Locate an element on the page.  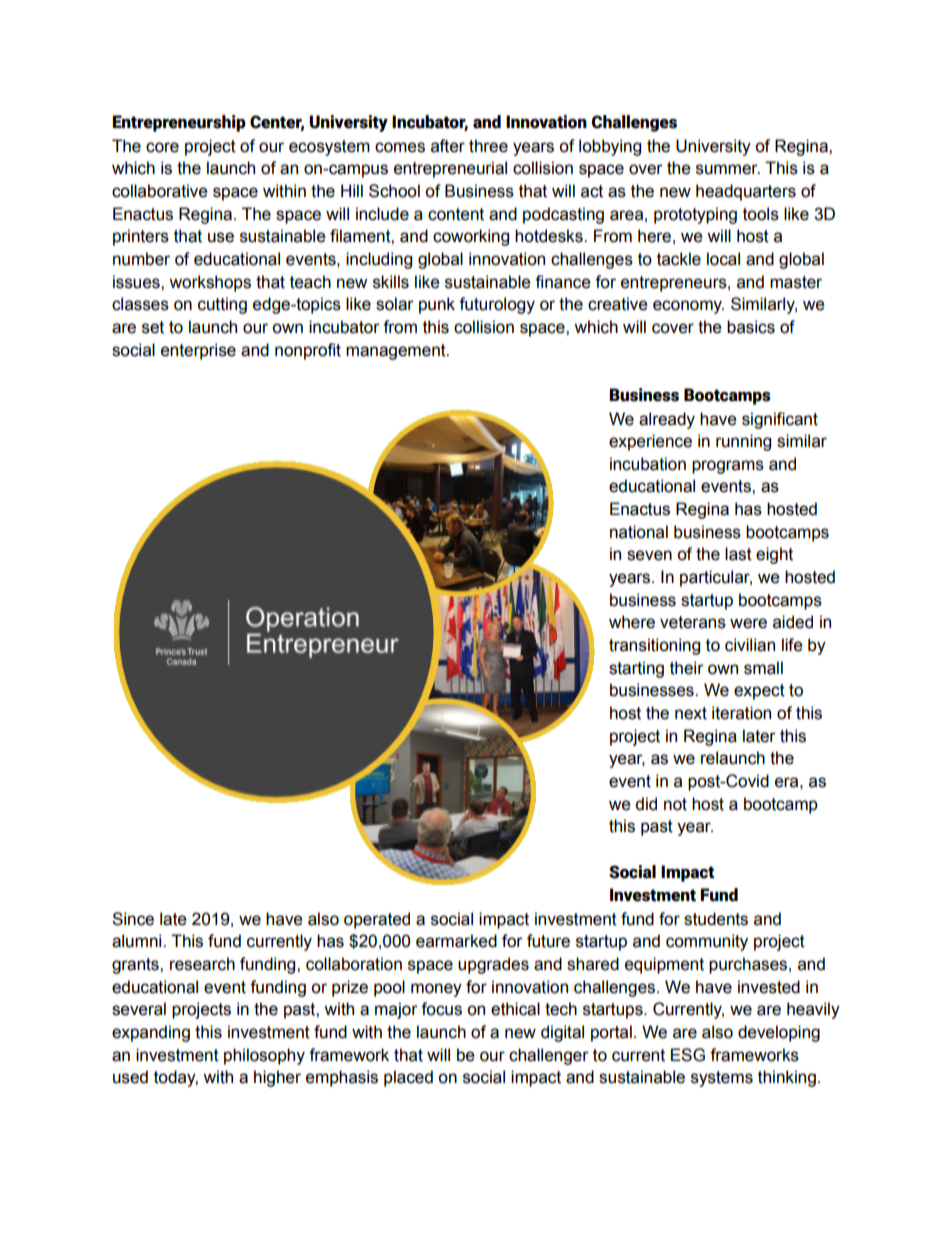
incubation is located at coordinates (648, 464).
